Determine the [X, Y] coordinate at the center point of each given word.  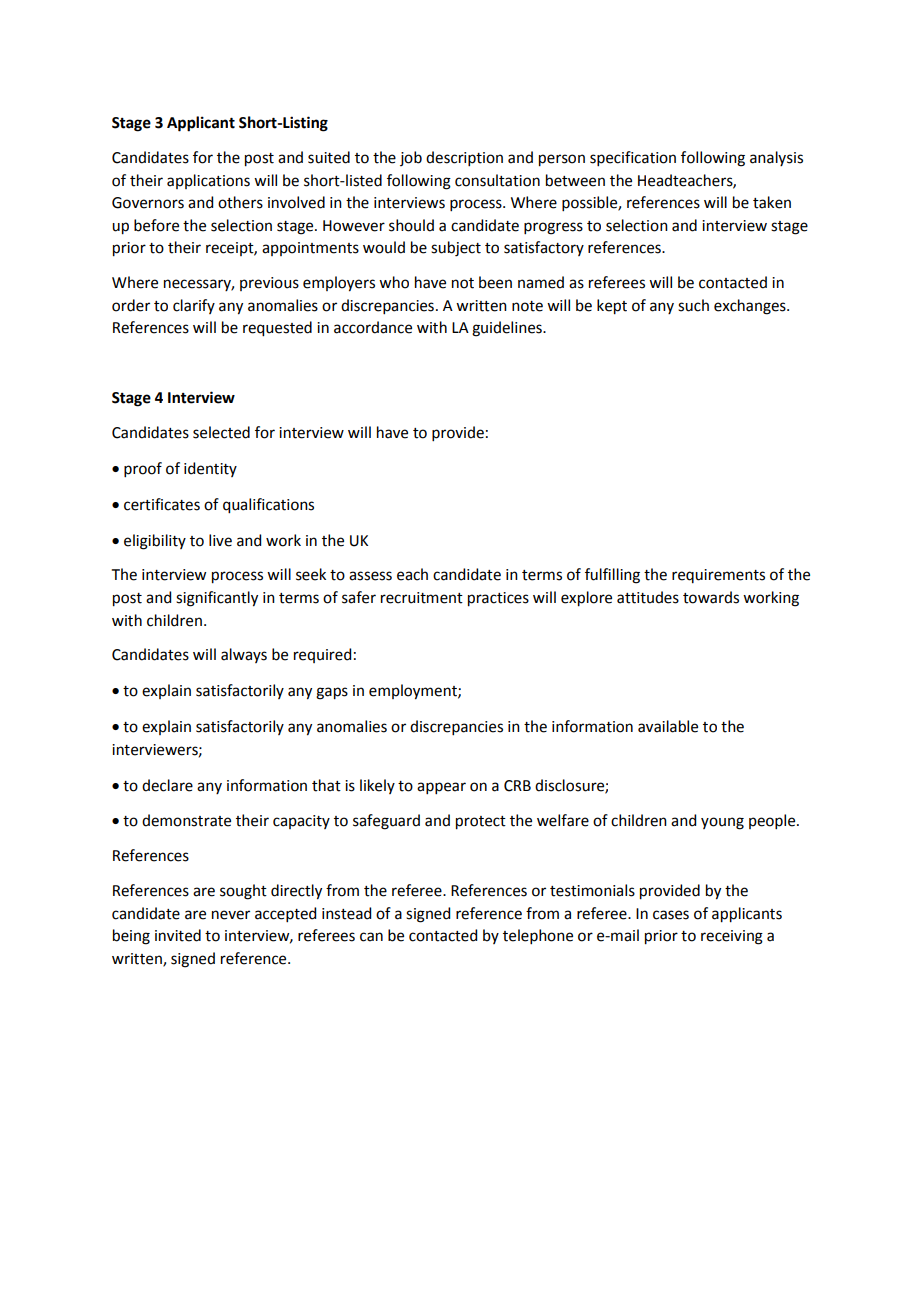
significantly [217, 599]
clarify [194, 306]
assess [370, 576]
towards [711, 597]
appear [441, 788]
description [464, 158]
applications [208, 181]
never [231, 915]
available [668, 726]
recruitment [422, 598]
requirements [718, 576]
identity [210, 469]
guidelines [508, 329]
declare [167, 785]
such [693, 305]
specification [633, 158]
